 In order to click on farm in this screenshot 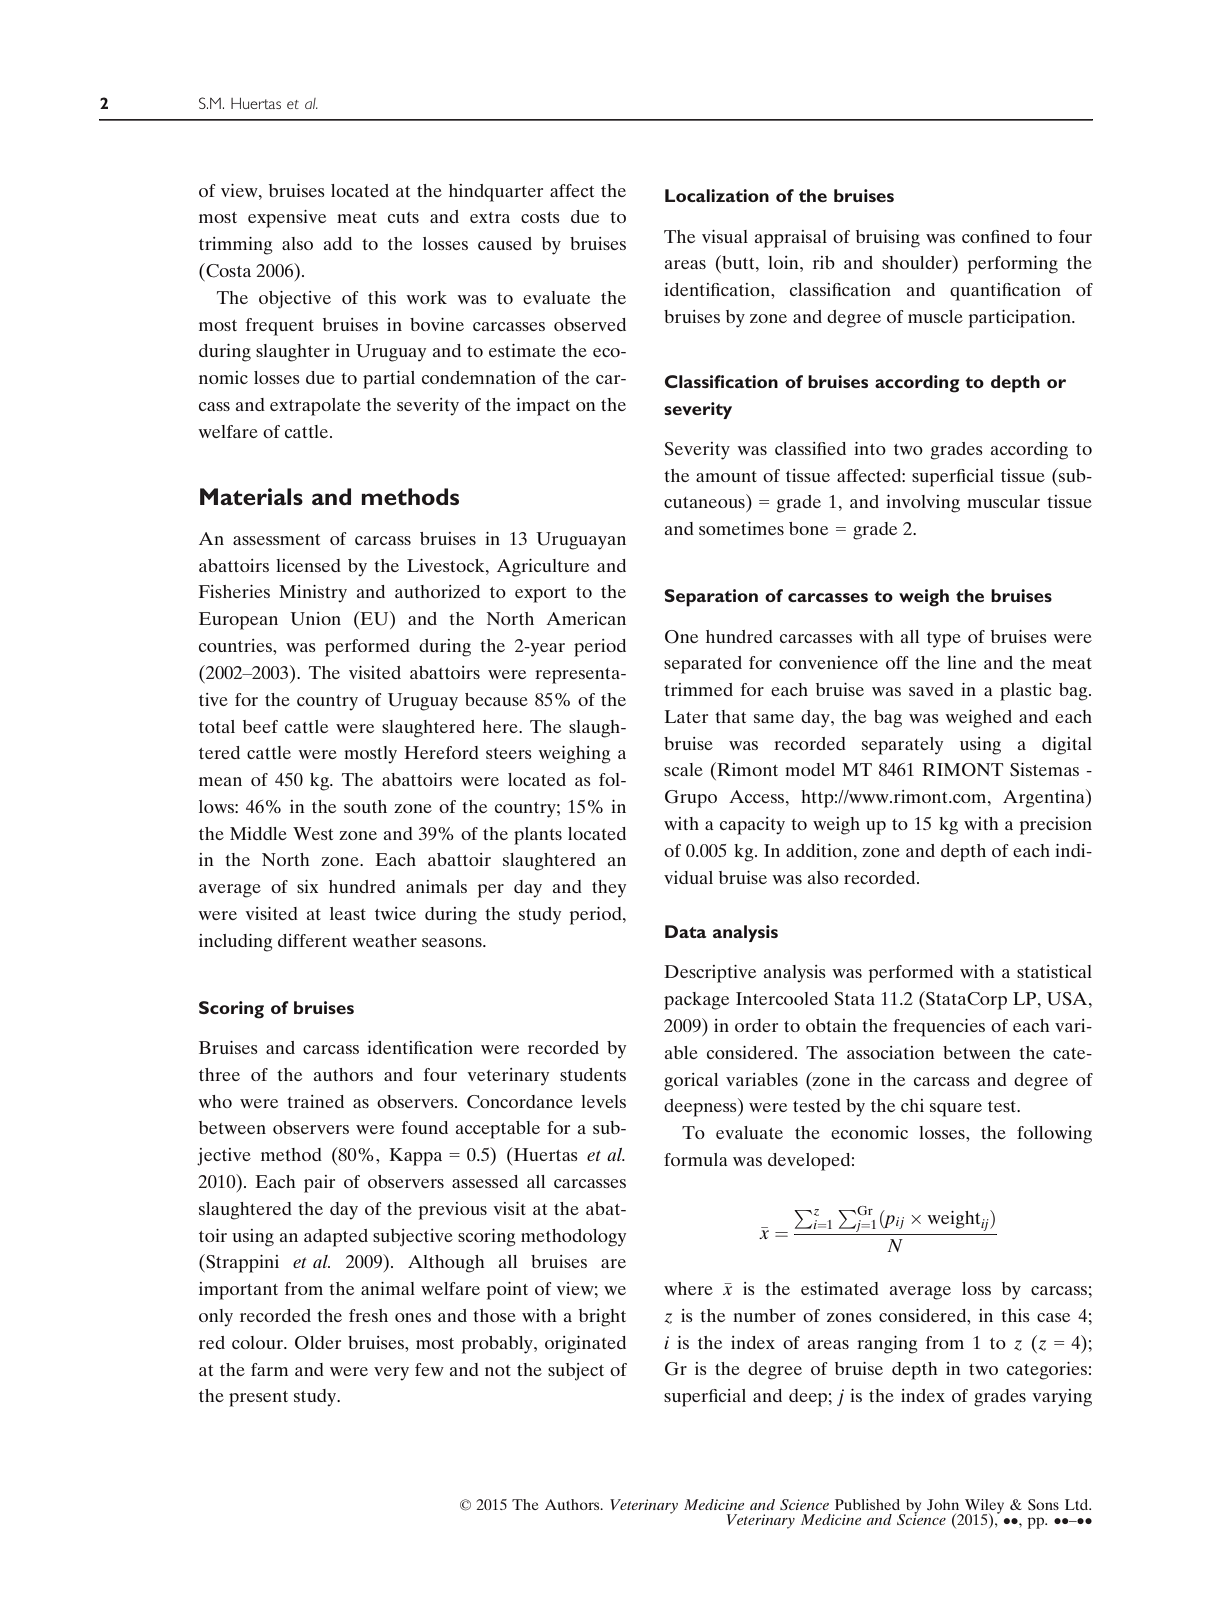, I will do `click(269, 1369)`.
